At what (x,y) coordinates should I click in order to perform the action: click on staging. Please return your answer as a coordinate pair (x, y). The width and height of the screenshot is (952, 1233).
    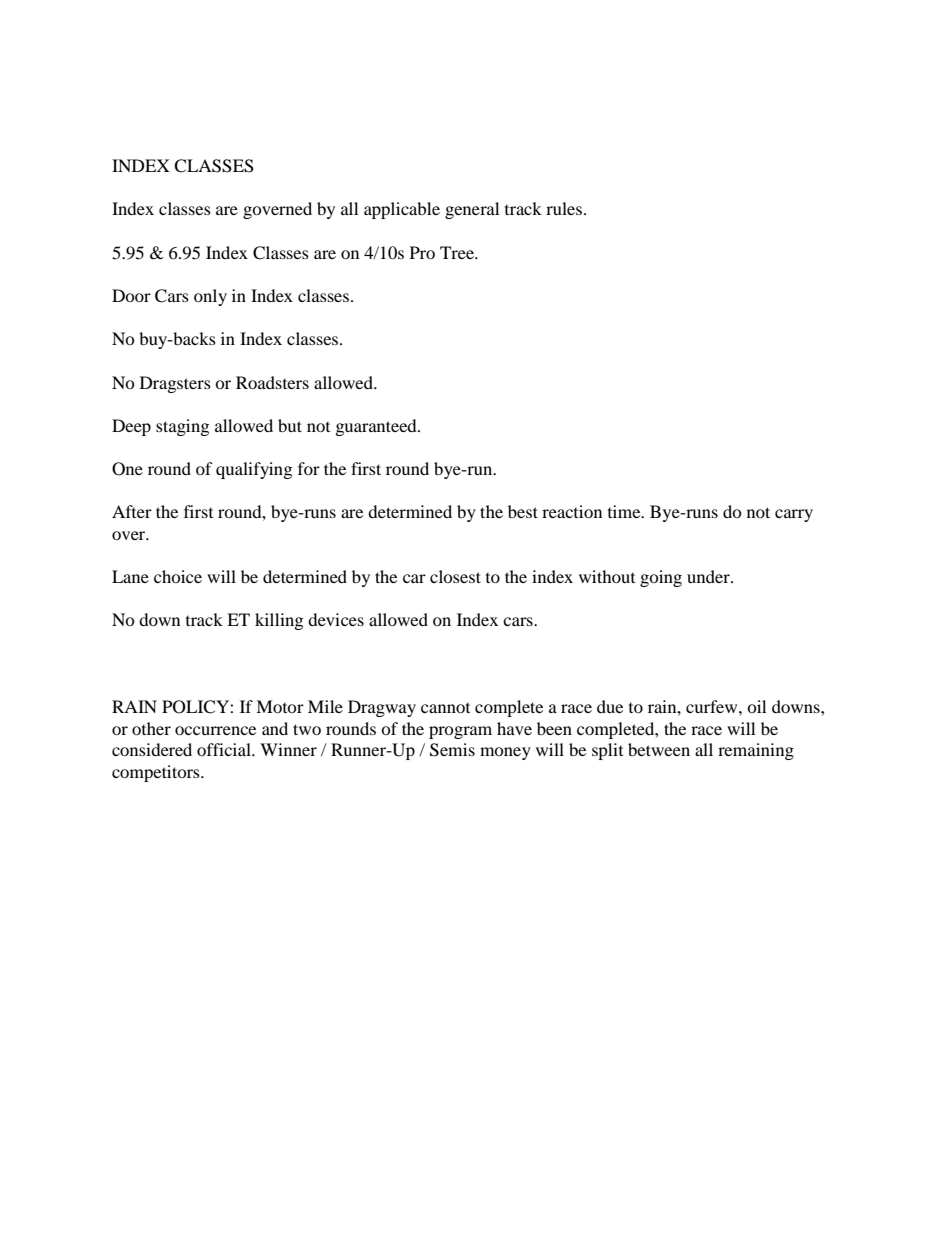
    Looking at the image, I should click on (182, 427).
